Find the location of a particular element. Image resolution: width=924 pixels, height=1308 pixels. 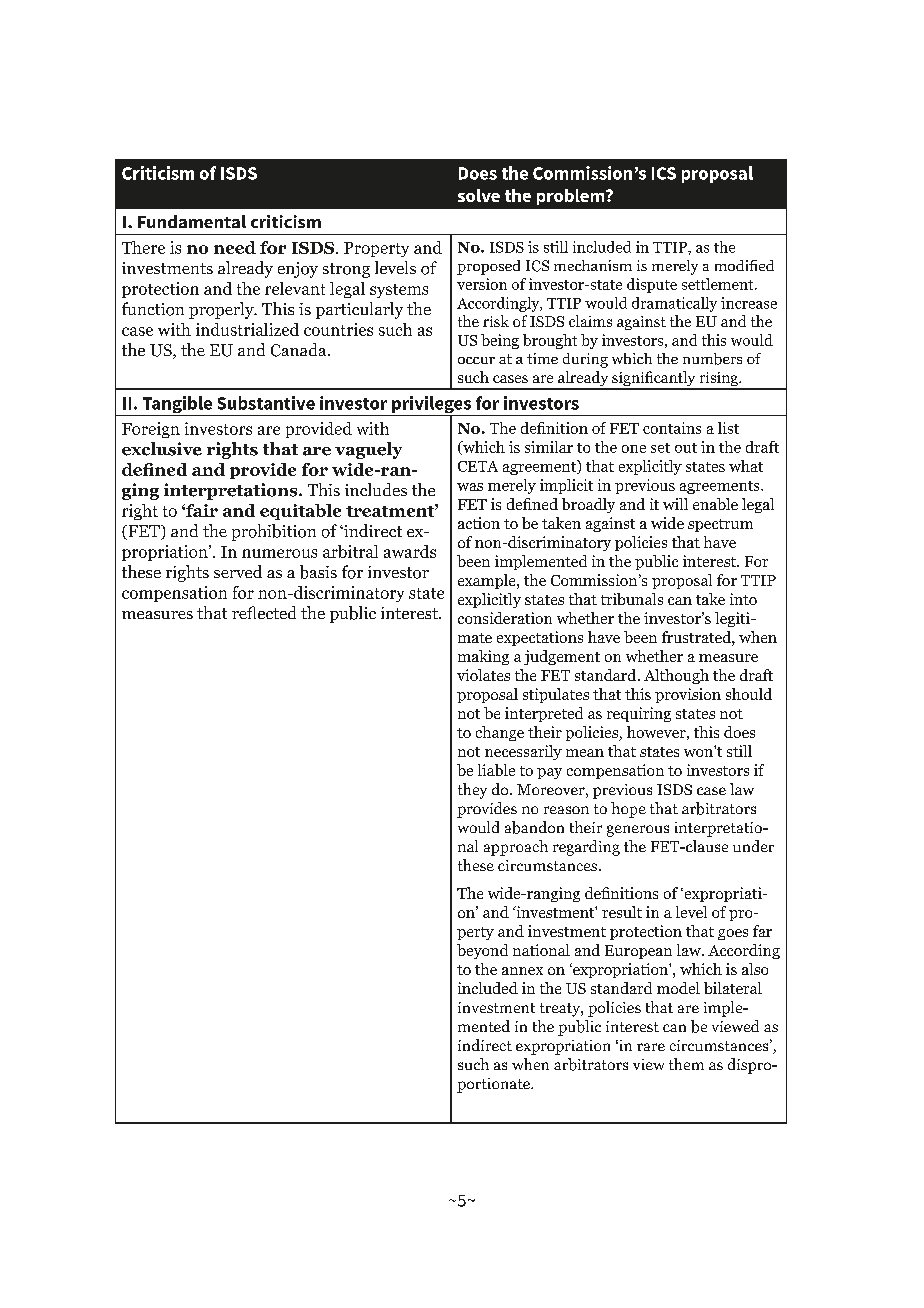

privileges is located at coordinates (431, 406).
